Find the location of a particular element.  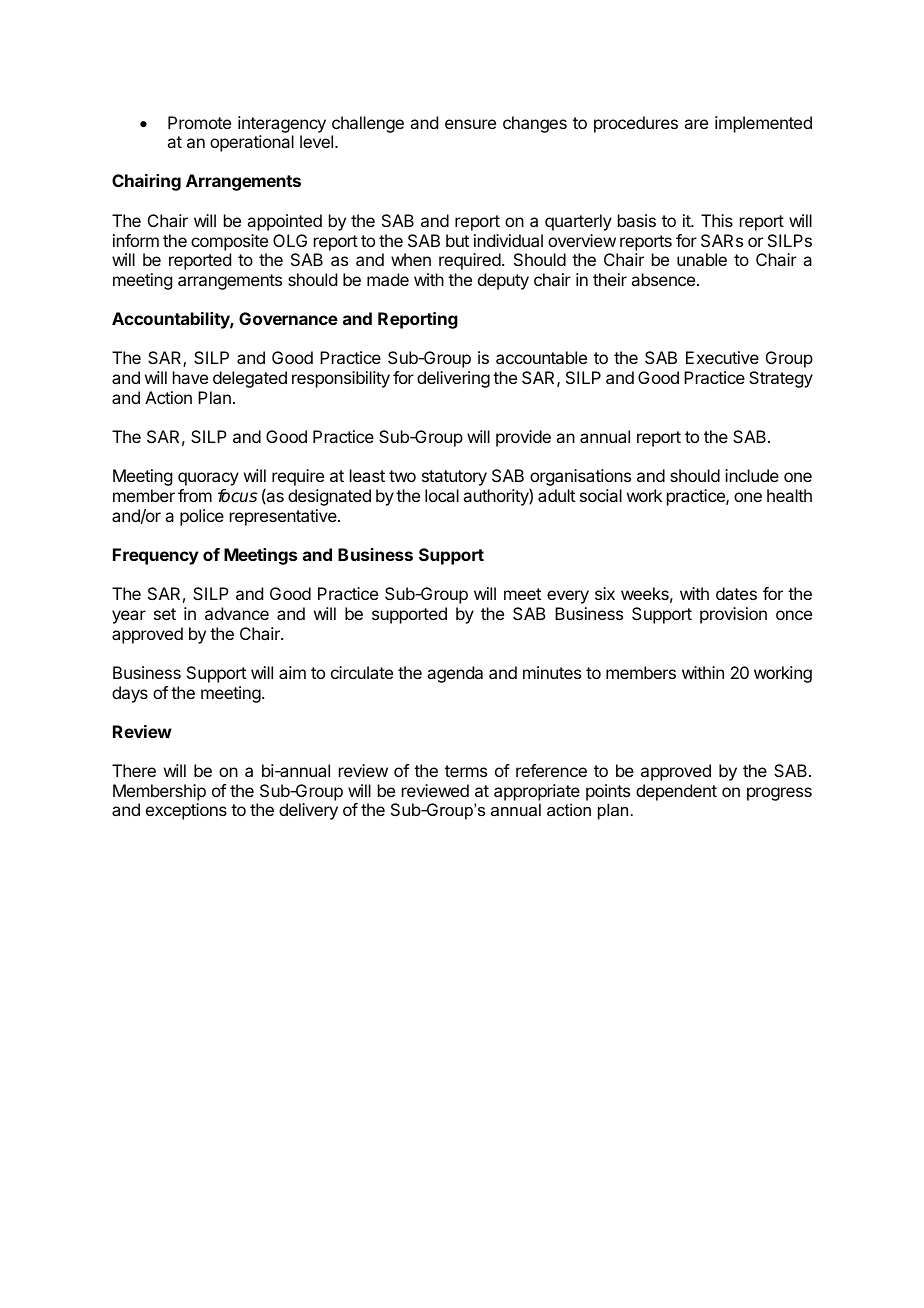

Frequency is located at coordinates (156, 556).
